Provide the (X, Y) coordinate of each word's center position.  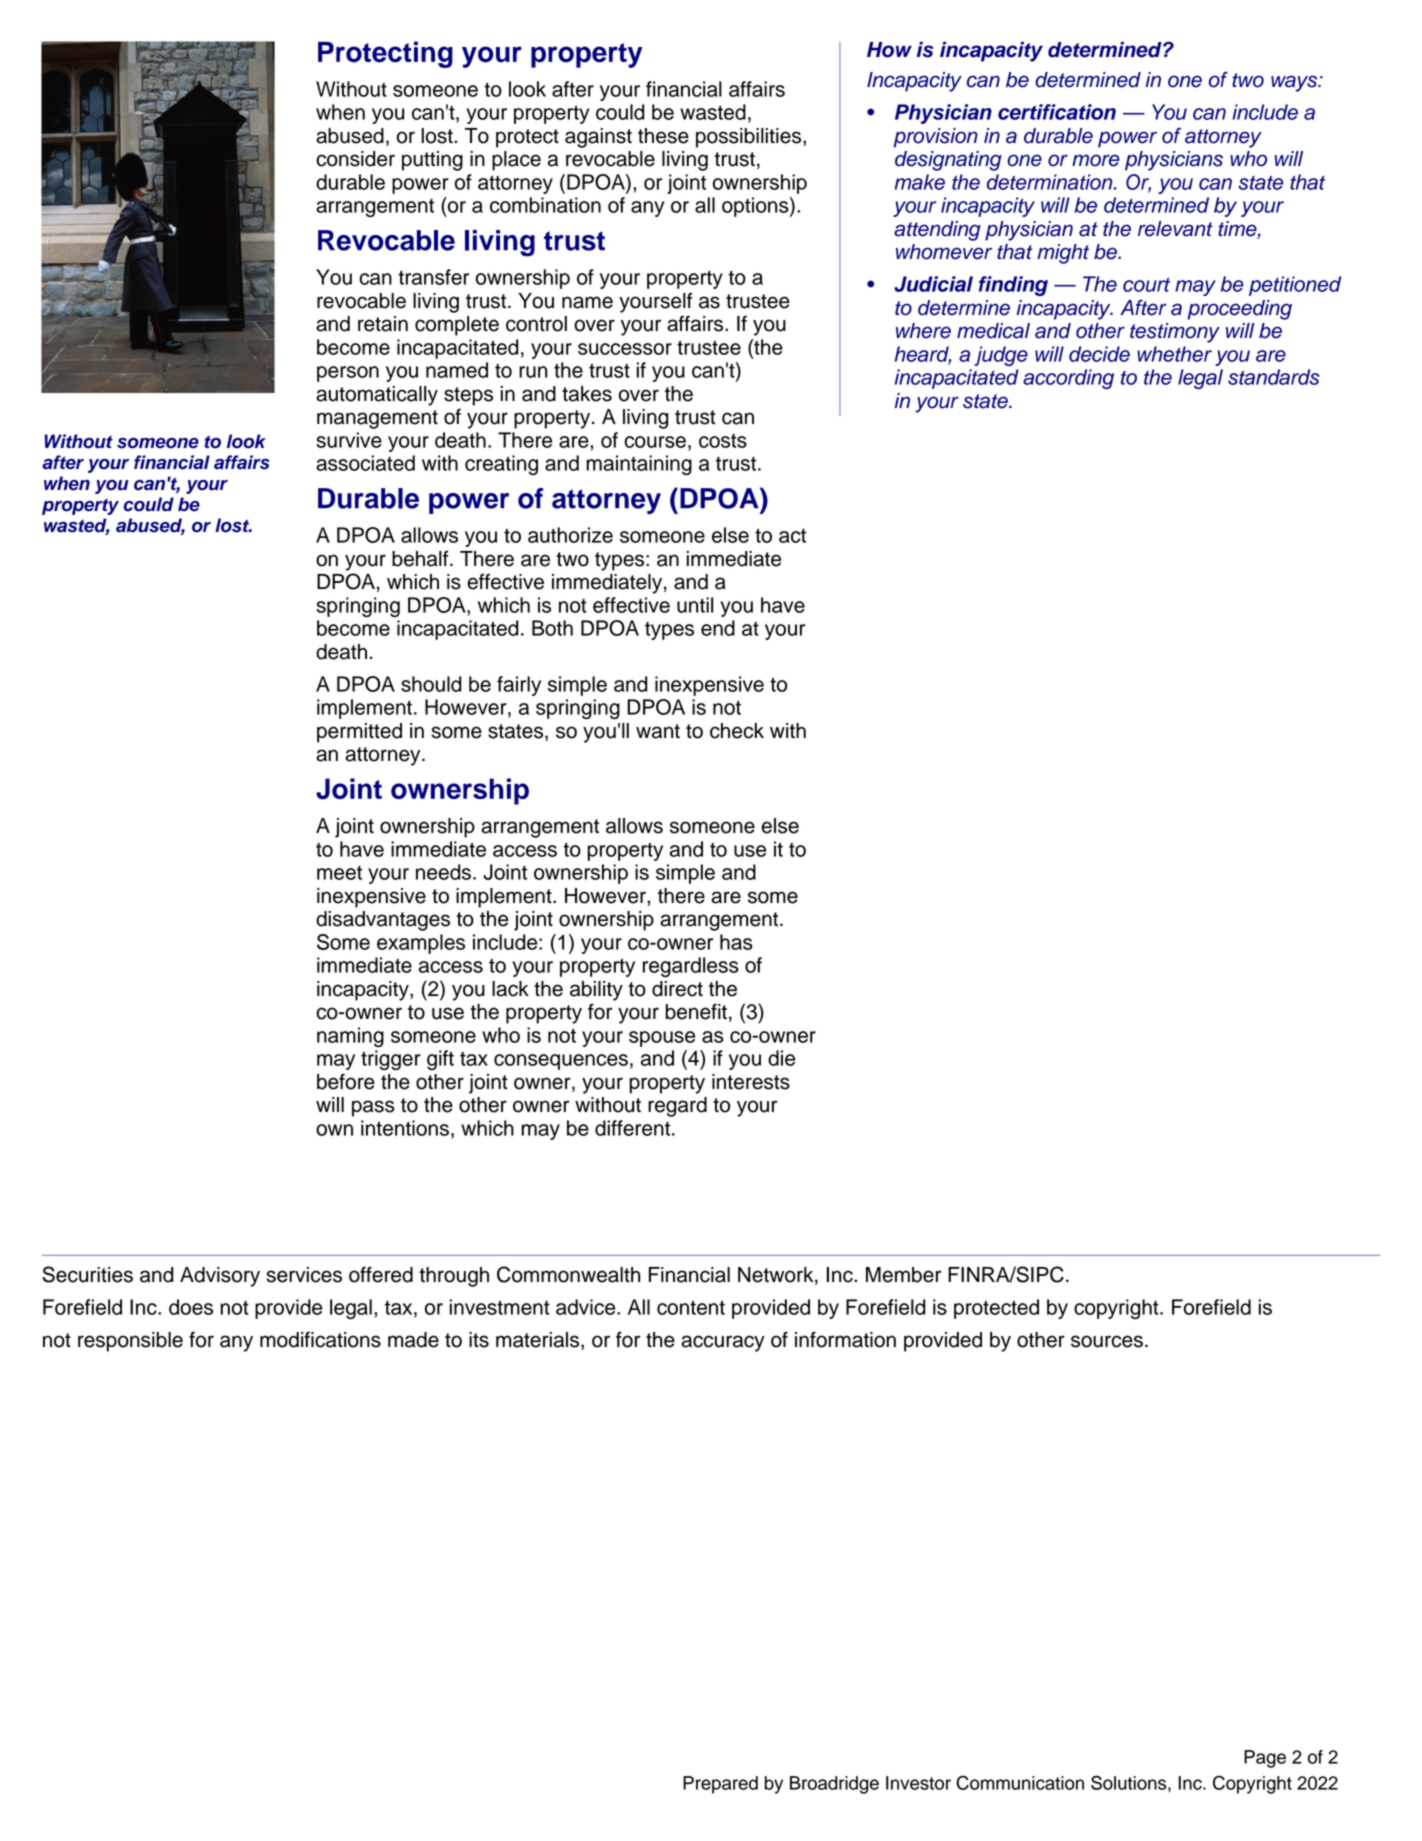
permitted (359, 733)
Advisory (220, 1277)
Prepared (720, 1785)
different (634, 1128)
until (695, 605)
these (663, 136)
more (1096, 160)
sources (1107, 1341)
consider (355, 159)
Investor (918, 1783)
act (792, 536)
